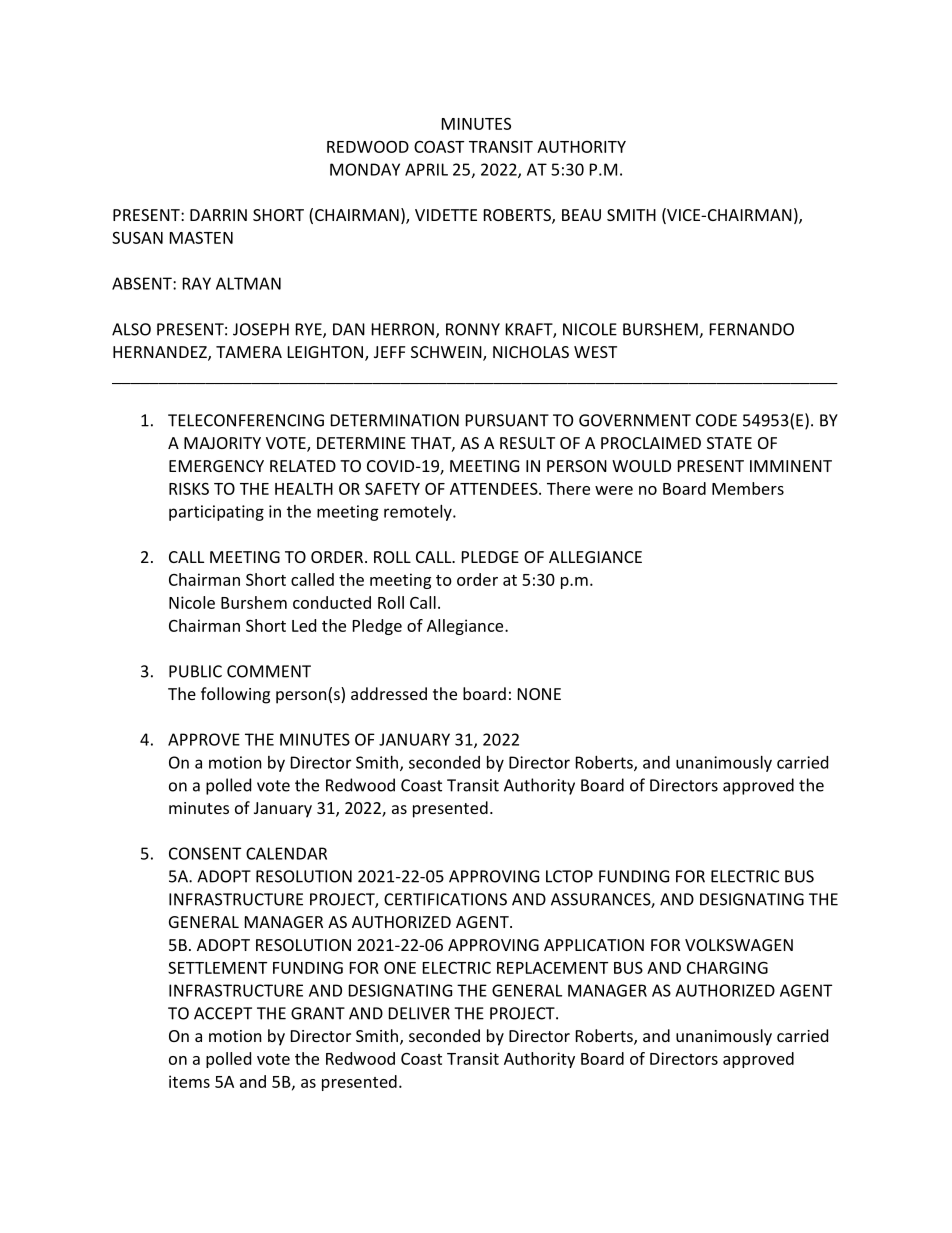  What do you see at coordinates (189, 1081) in the image?
I see `items` at bounding box center [189, 1081].
